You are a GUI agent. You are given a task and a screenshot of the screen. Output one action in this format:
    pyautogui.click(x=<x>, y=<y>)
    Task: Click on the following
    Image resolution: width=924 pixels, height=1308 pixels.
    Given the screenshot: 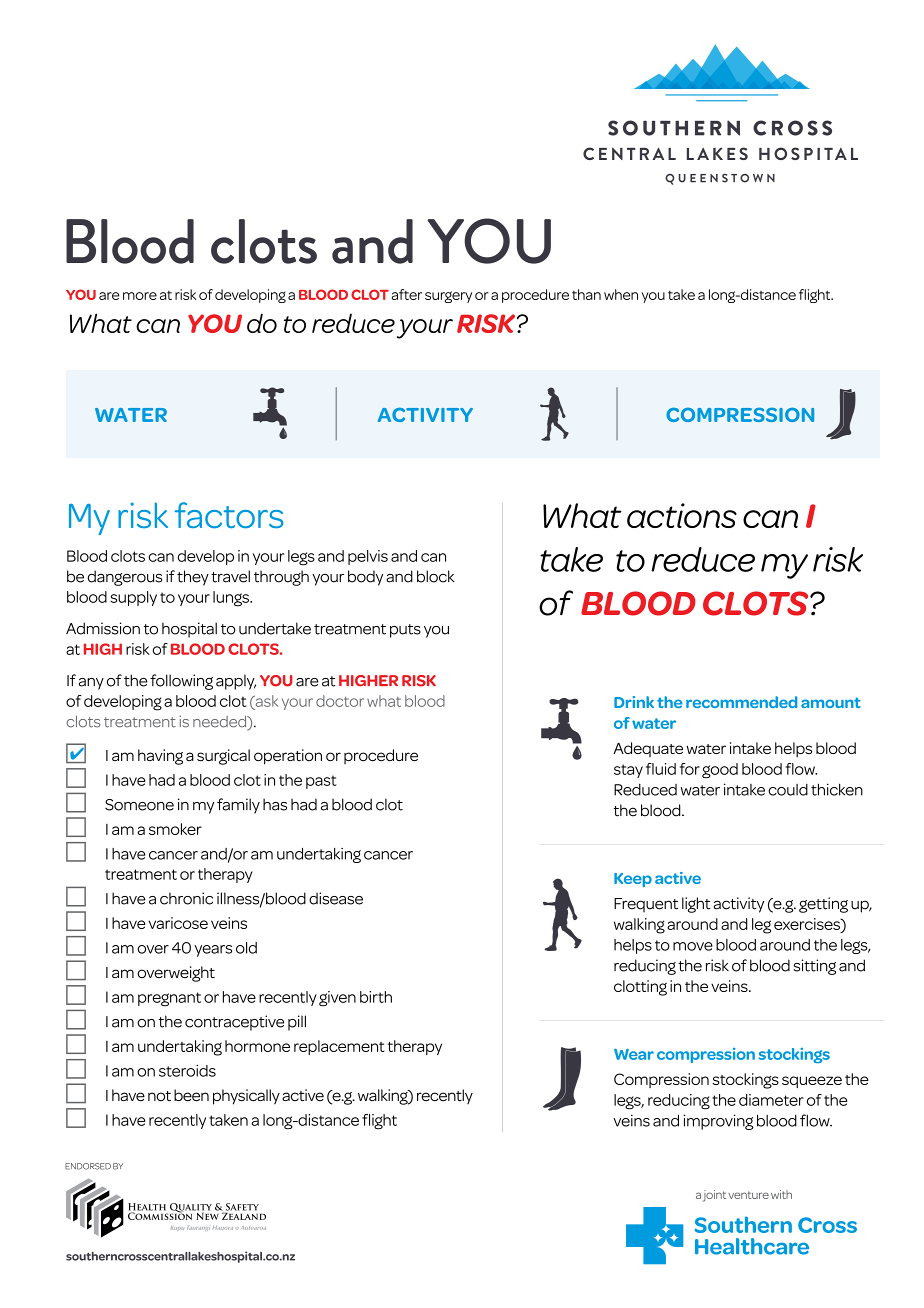 What is the action you would take?
    pyautogui.click(x=181, y=682)
